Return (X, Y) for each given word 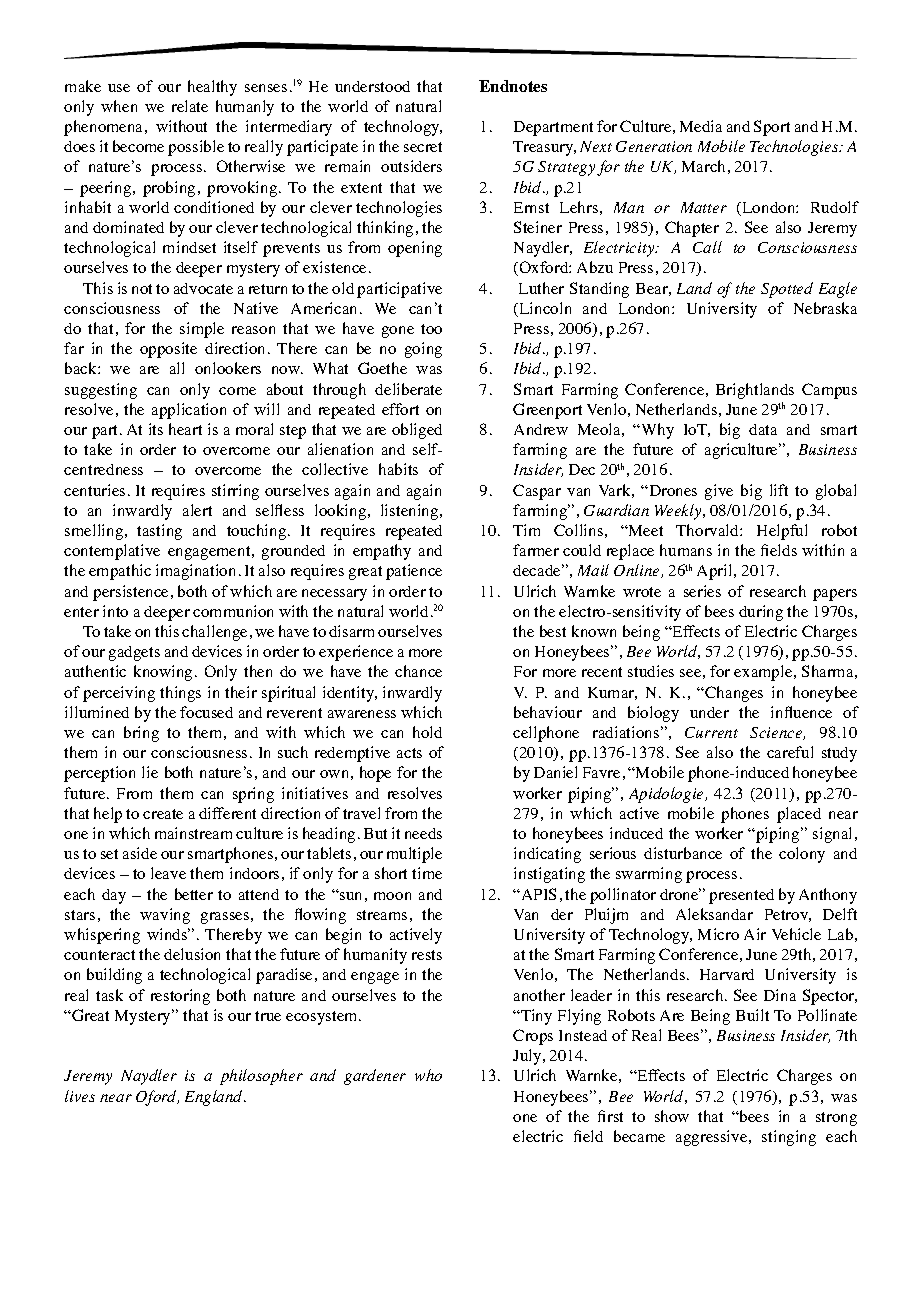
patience (414, 572)
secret (423, 147)
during (761, 613)
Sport (772, 128)
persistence (132, 593)
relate (190, 106)
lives (80, 1096)
